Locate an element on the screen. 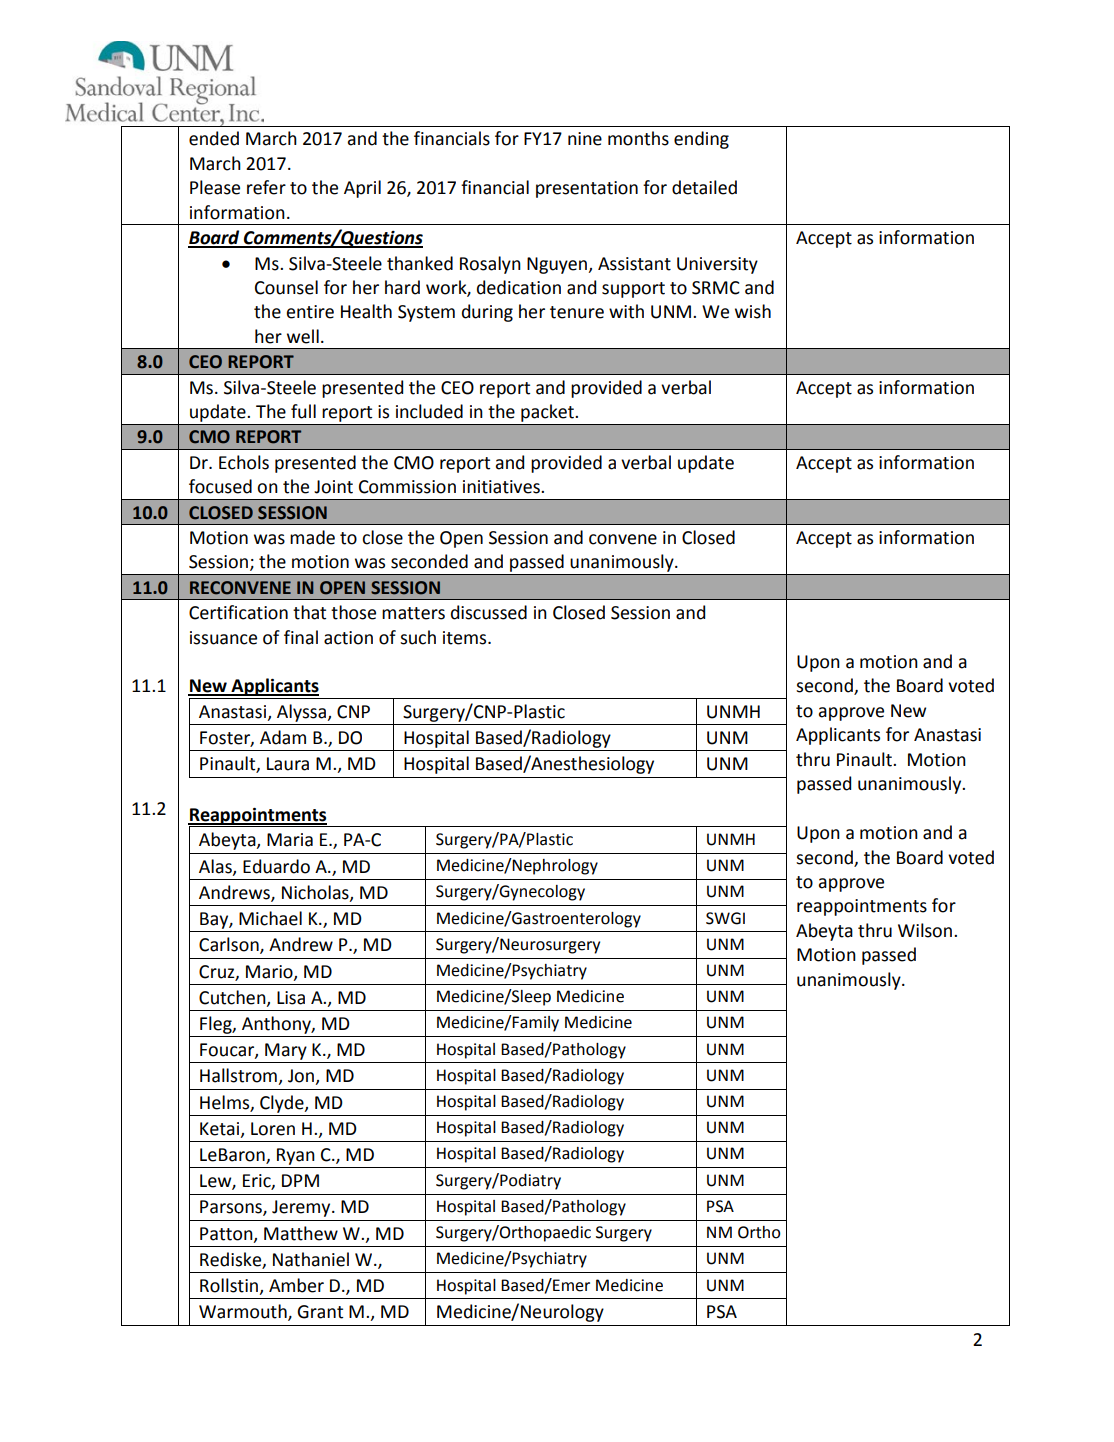 Image resolution: width=1114 pixels, height=1442 pixels. wish is located at coordinates (753, 311).
